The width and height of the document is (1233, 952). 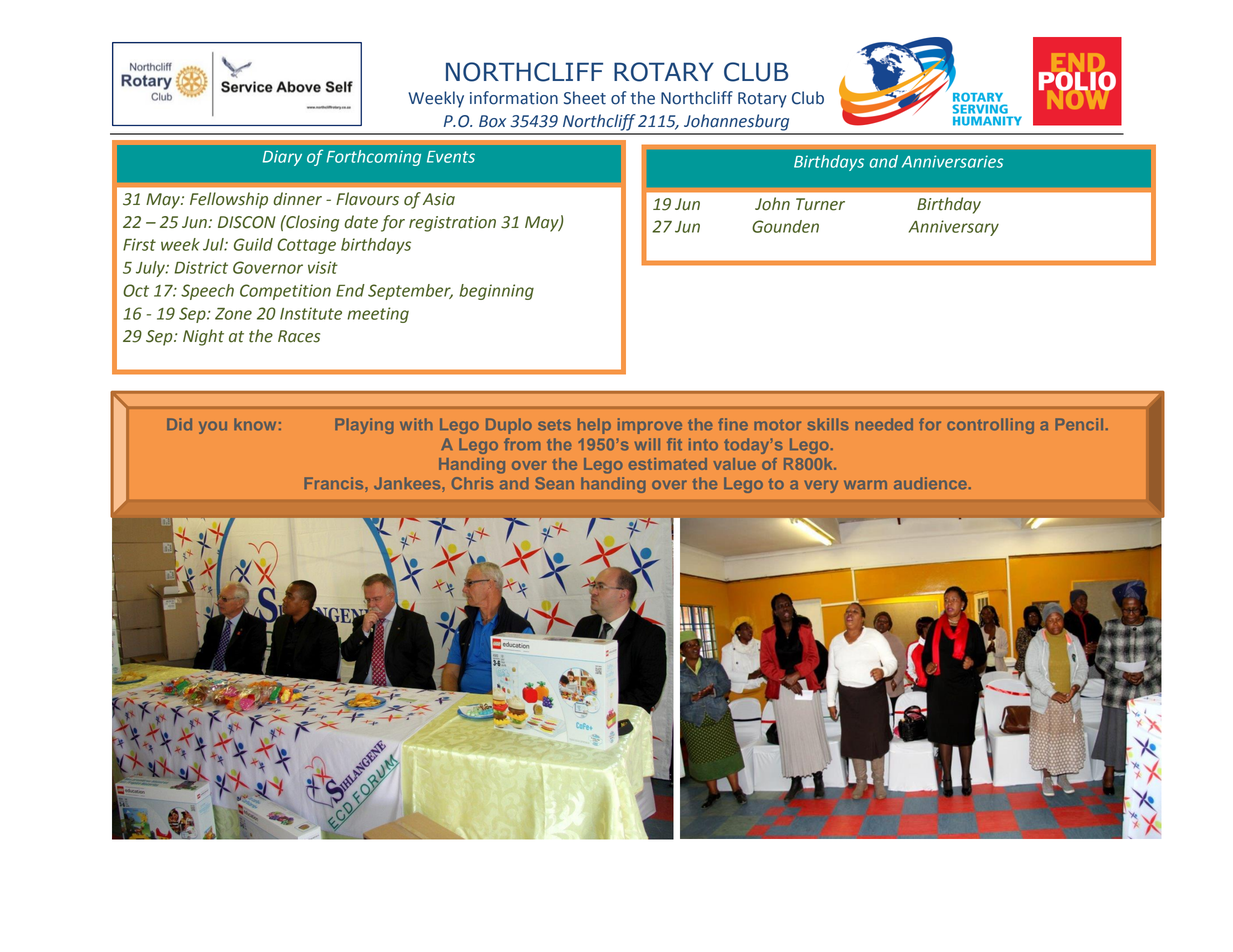 I want to click on Sheet, so click(x=585, y=98).
